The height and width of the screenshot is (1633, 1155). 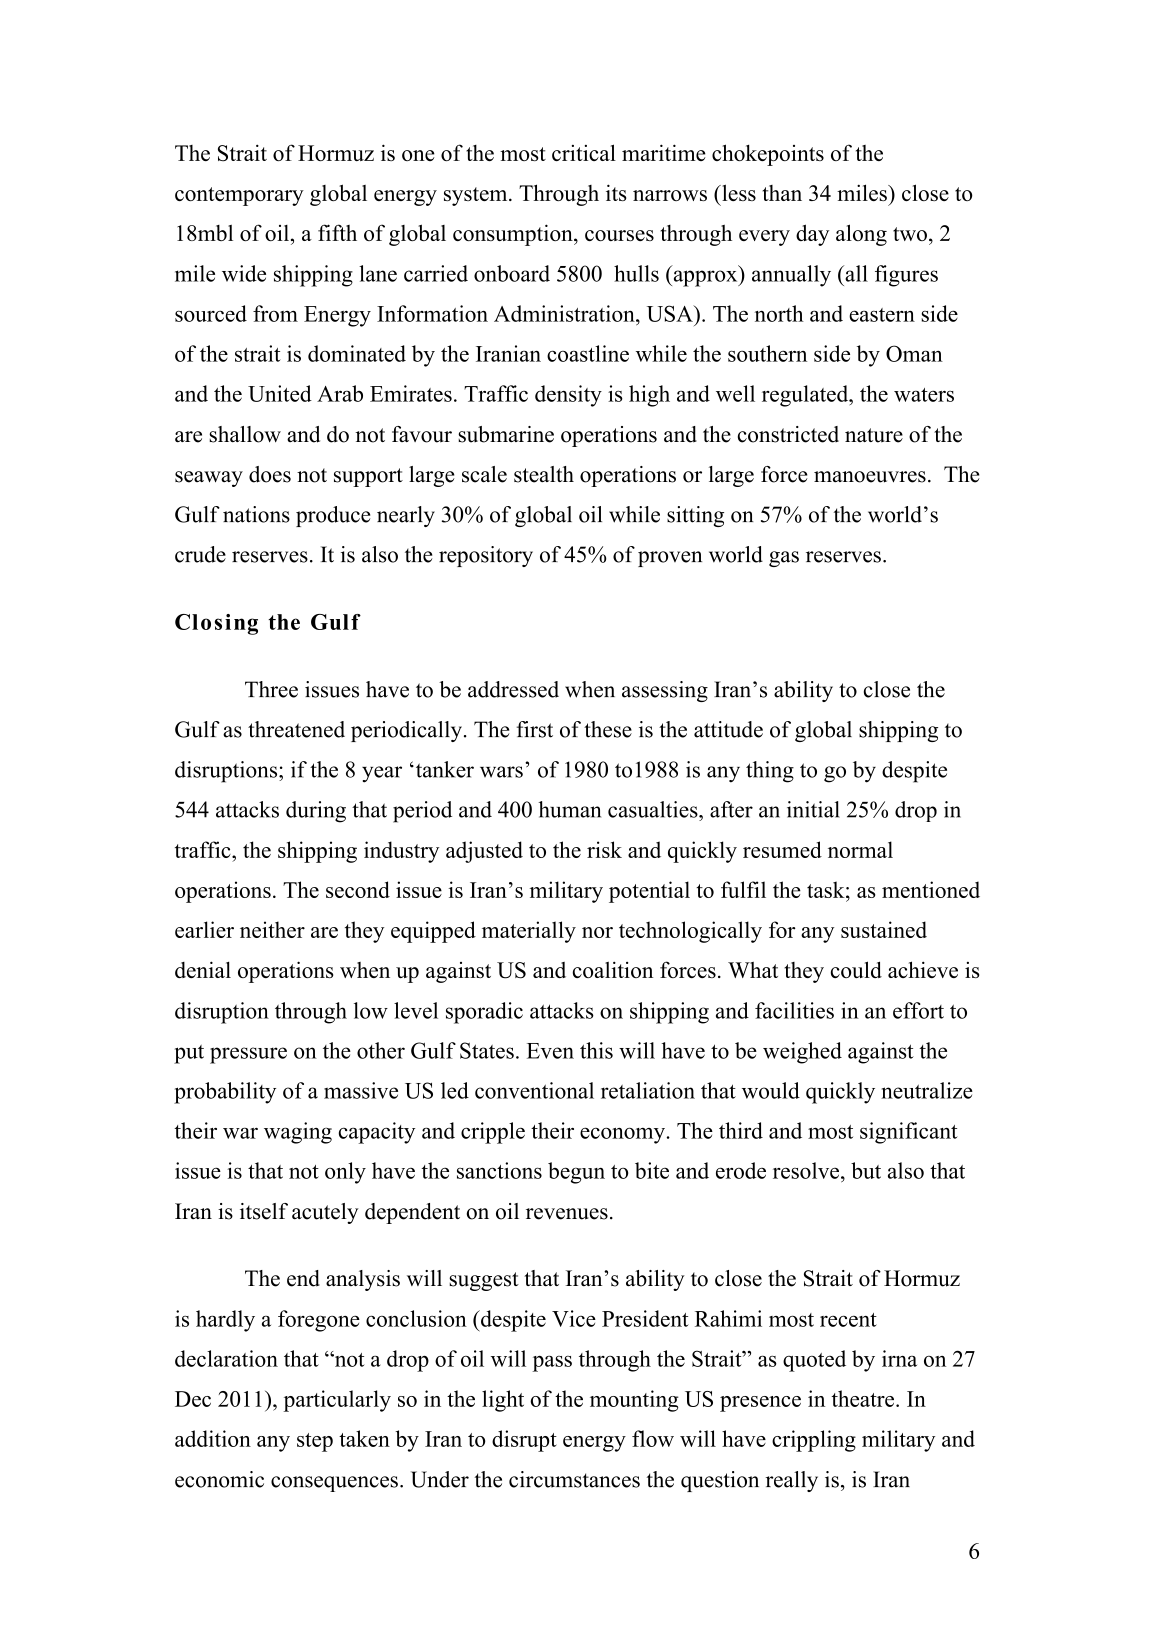 I want to click on waging, so click(x=298, y=1133).
